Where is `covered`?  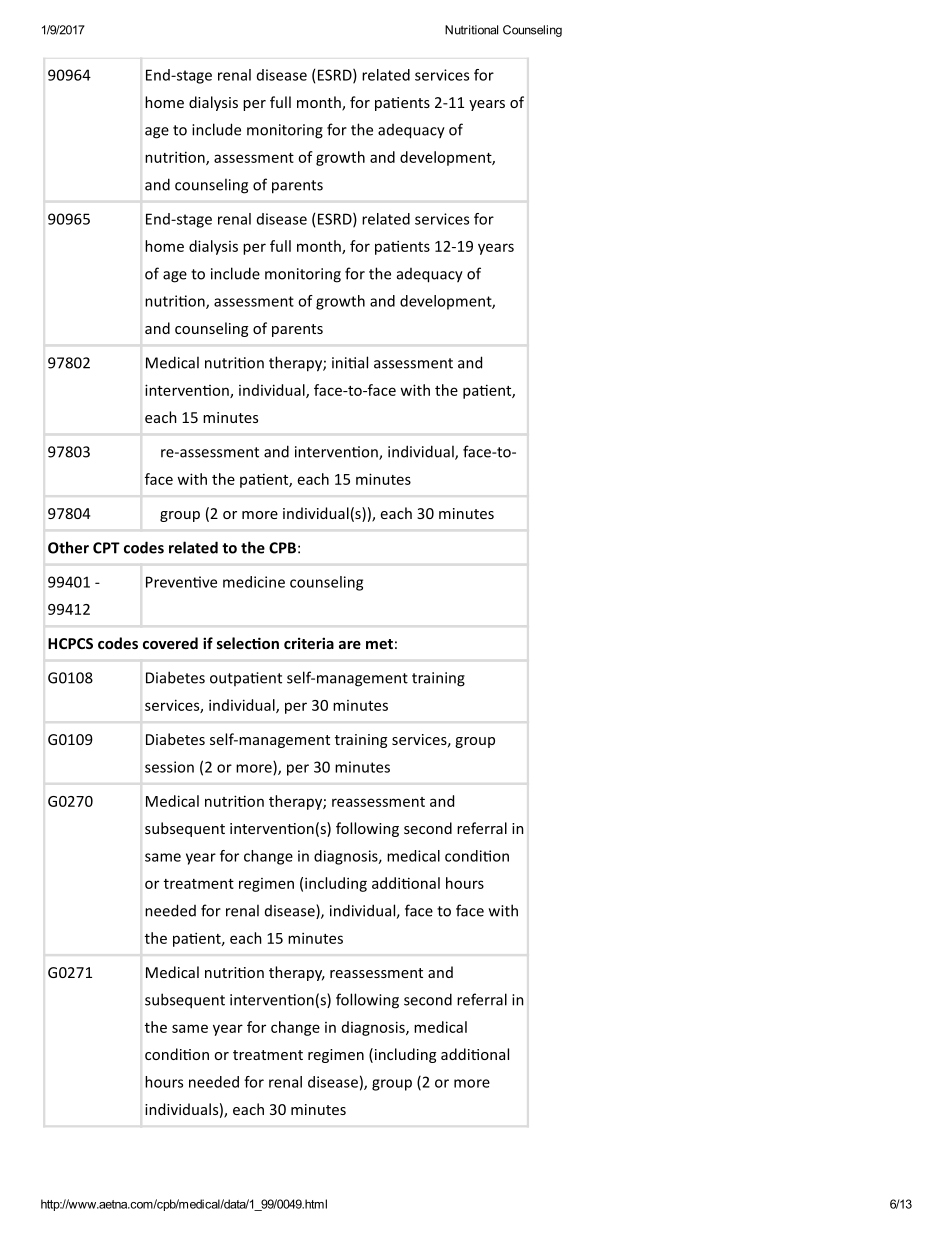
covered is located at coordinates (170, 643).
